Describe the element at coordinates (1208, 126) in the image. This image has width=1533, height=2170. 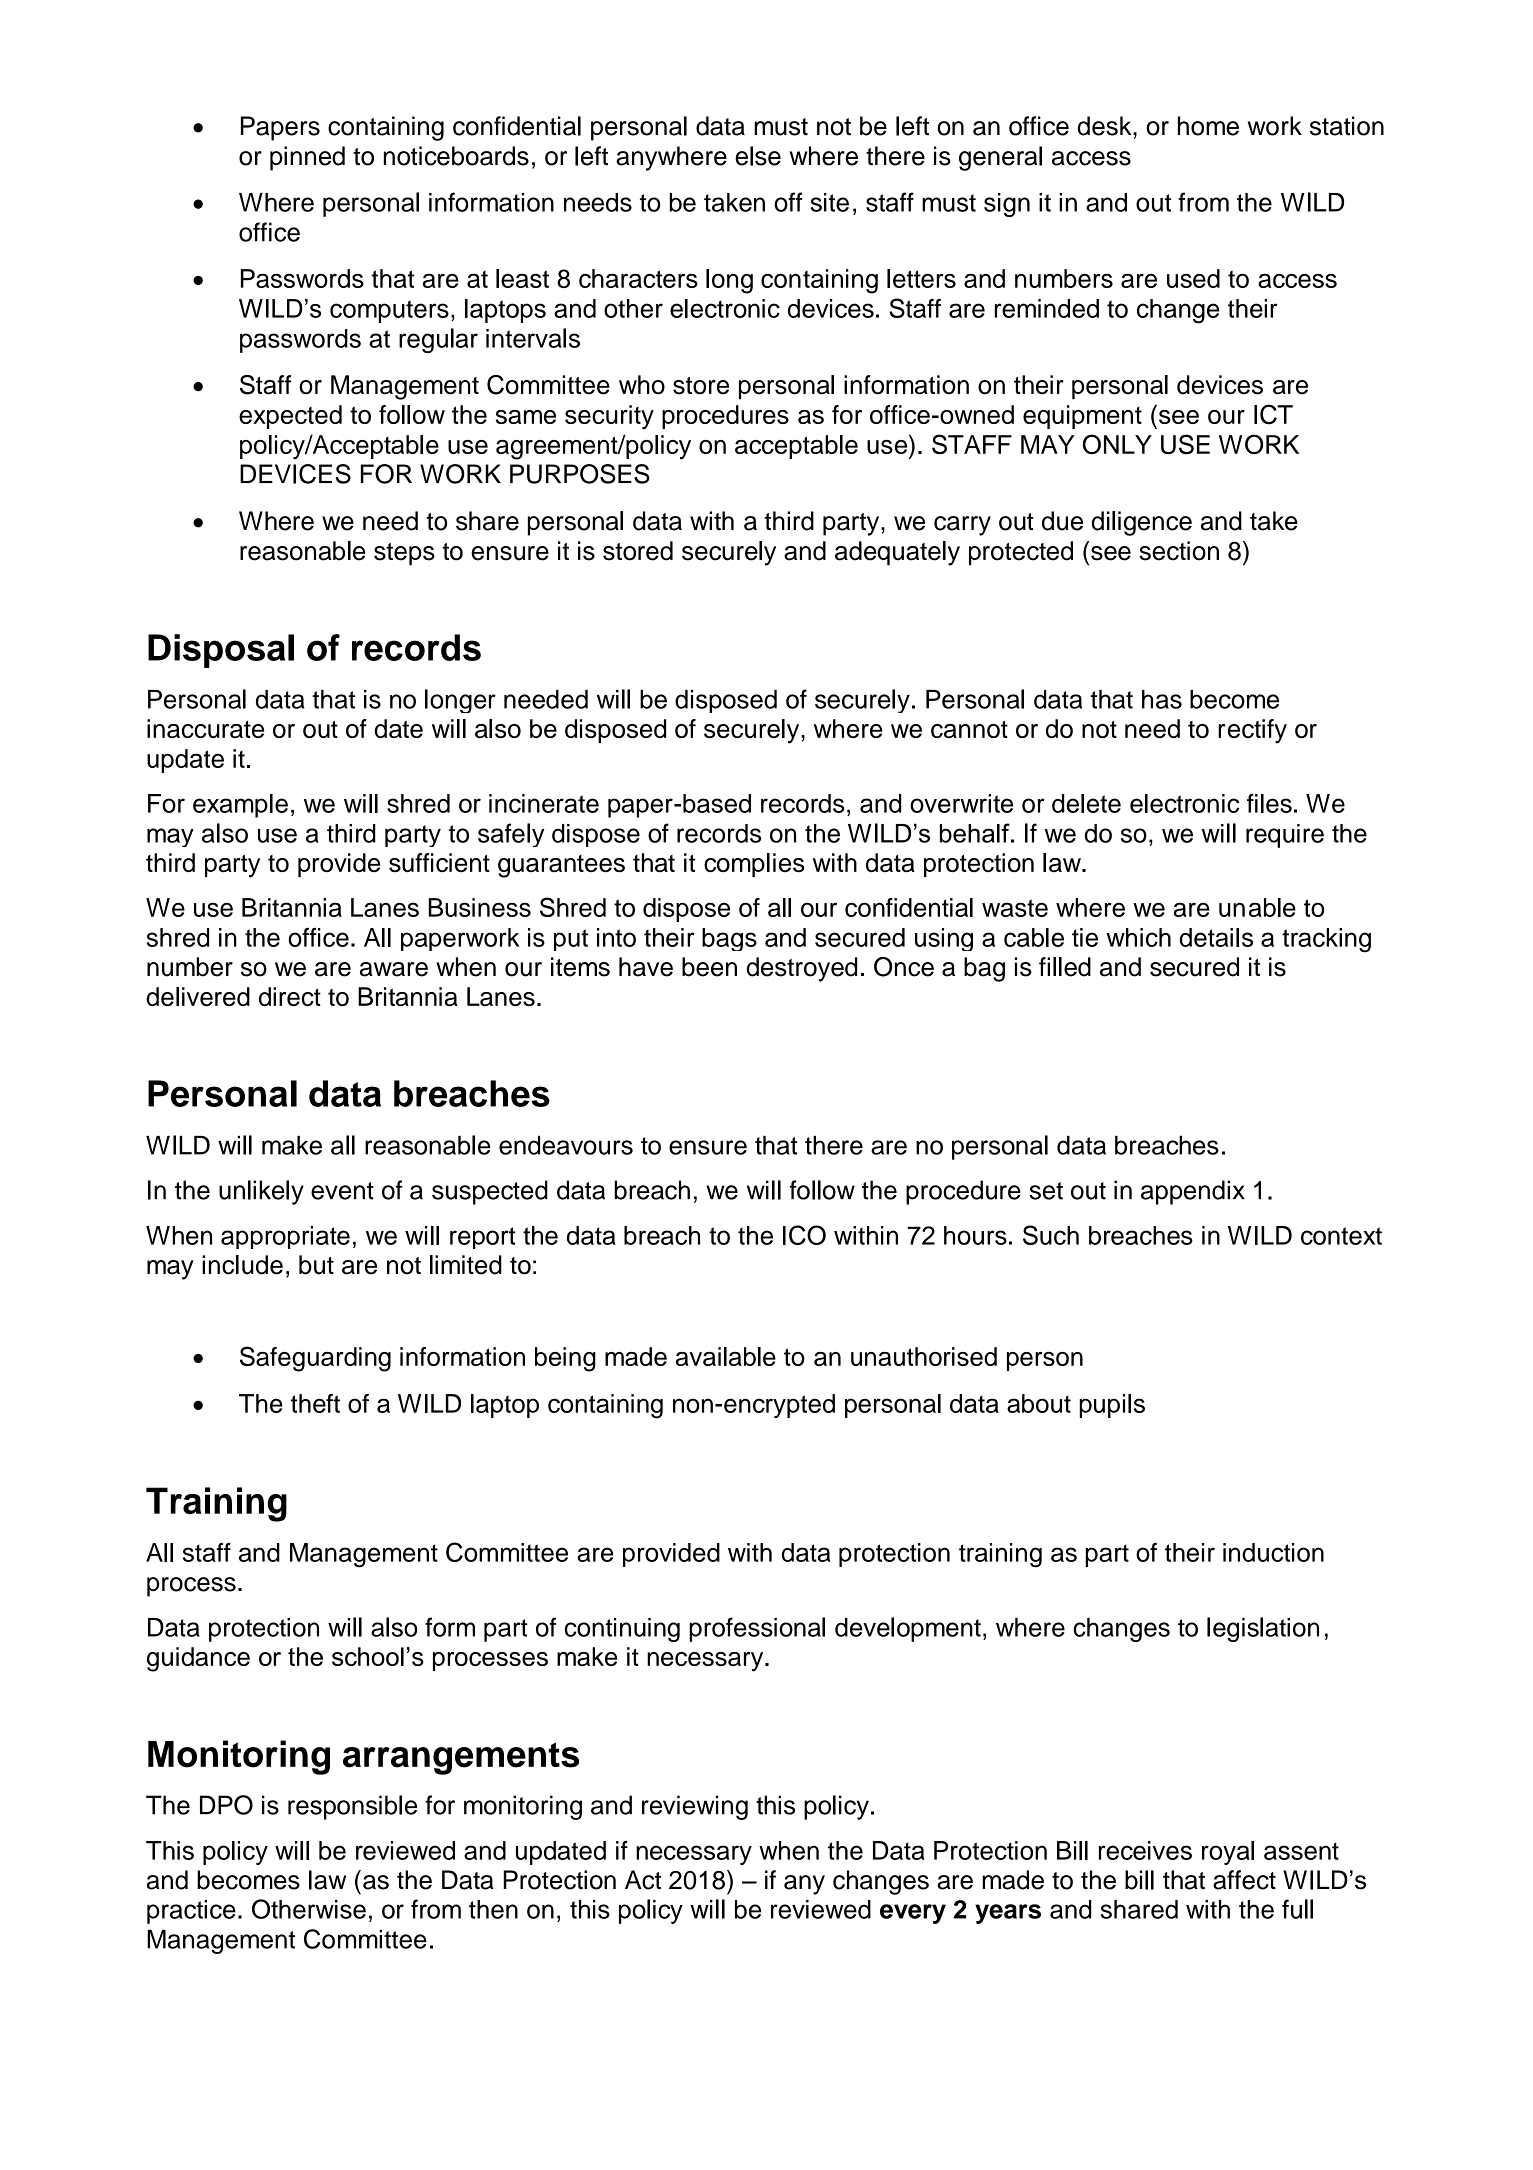
I see `home` at that location.
